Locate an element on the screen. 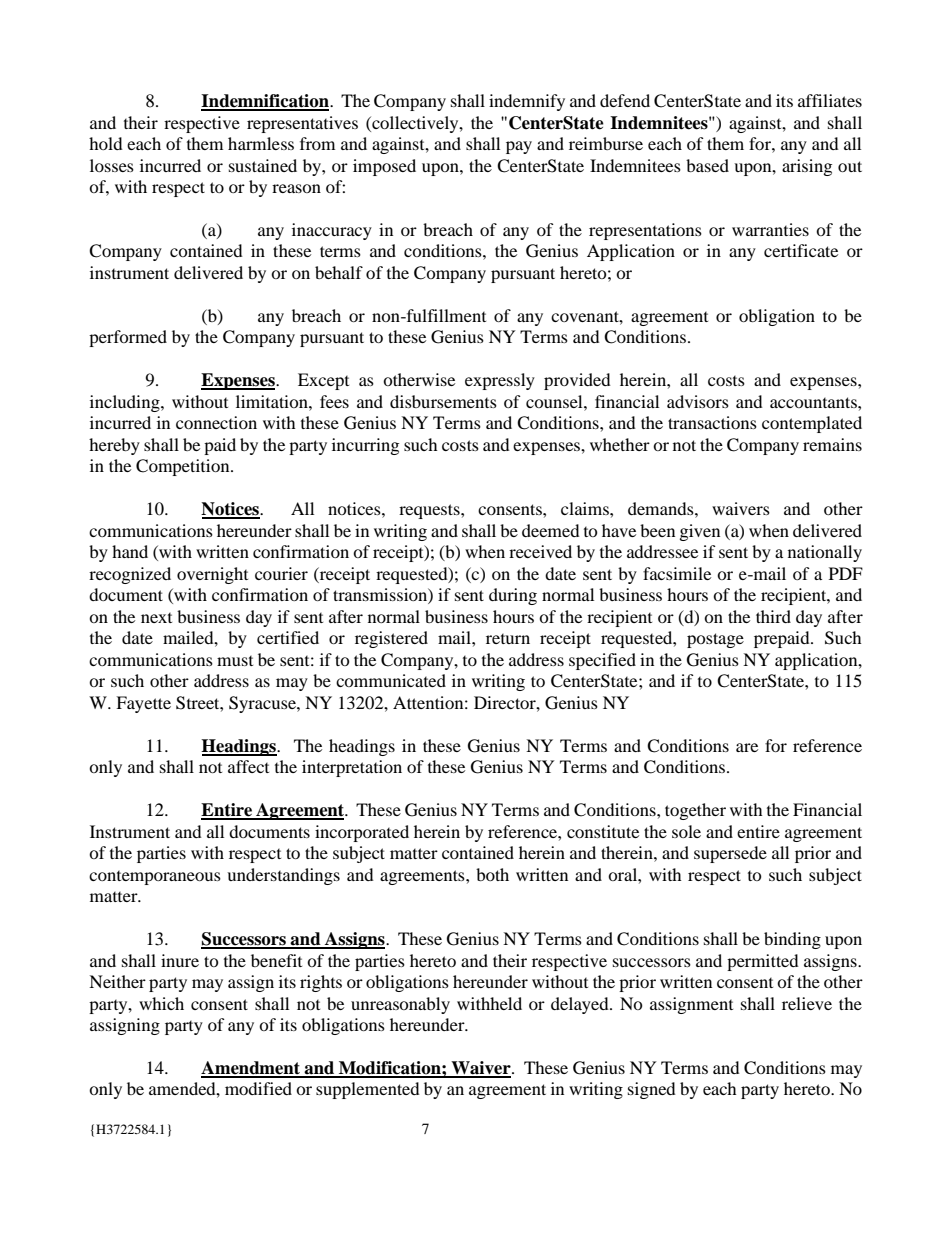  Amendment is located at coordinates (252, 1069).
